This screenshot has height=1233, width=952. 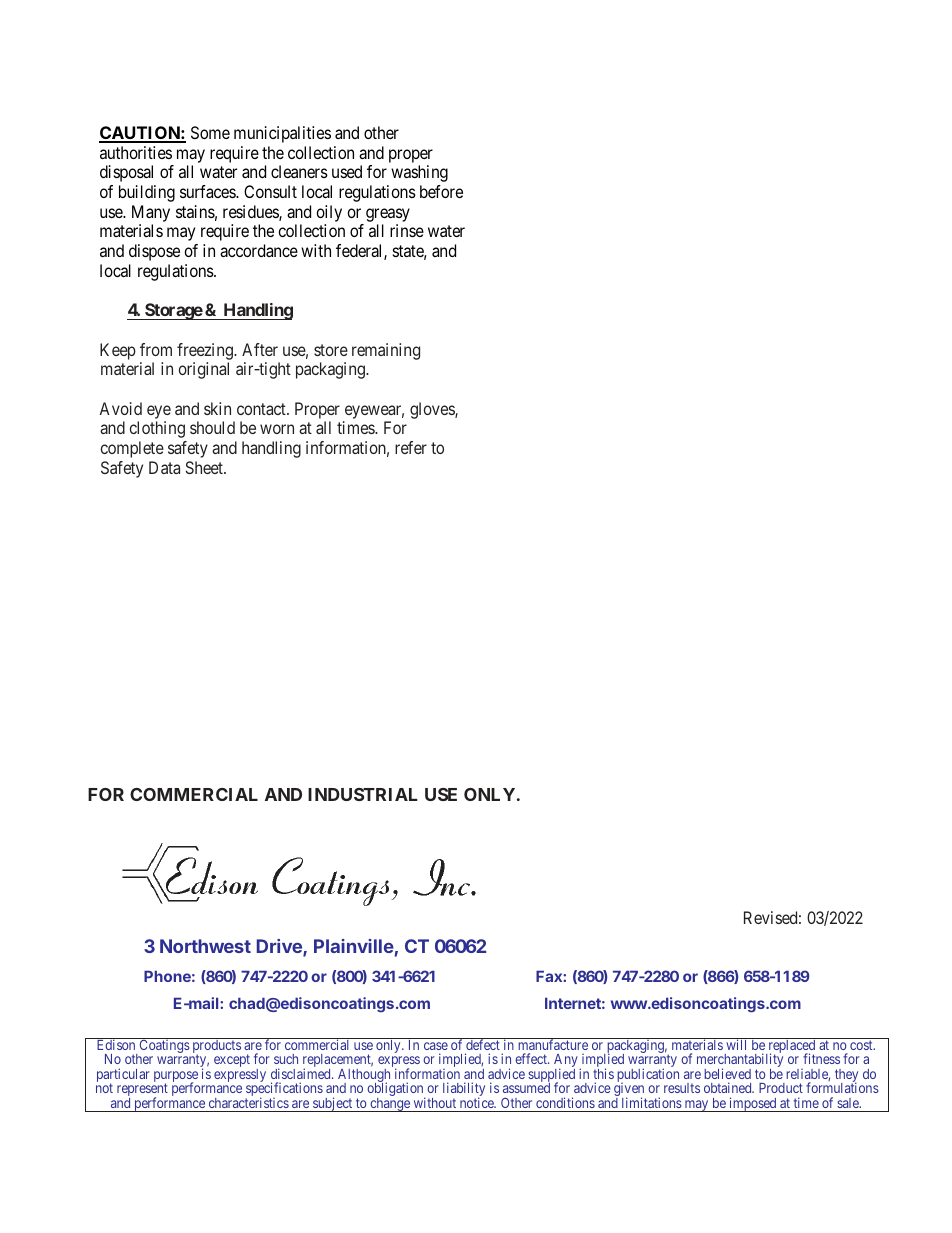 What do you see at coordinates (441, 191) in the screenshot?
I see `before` at bounding box center [441, 191].
